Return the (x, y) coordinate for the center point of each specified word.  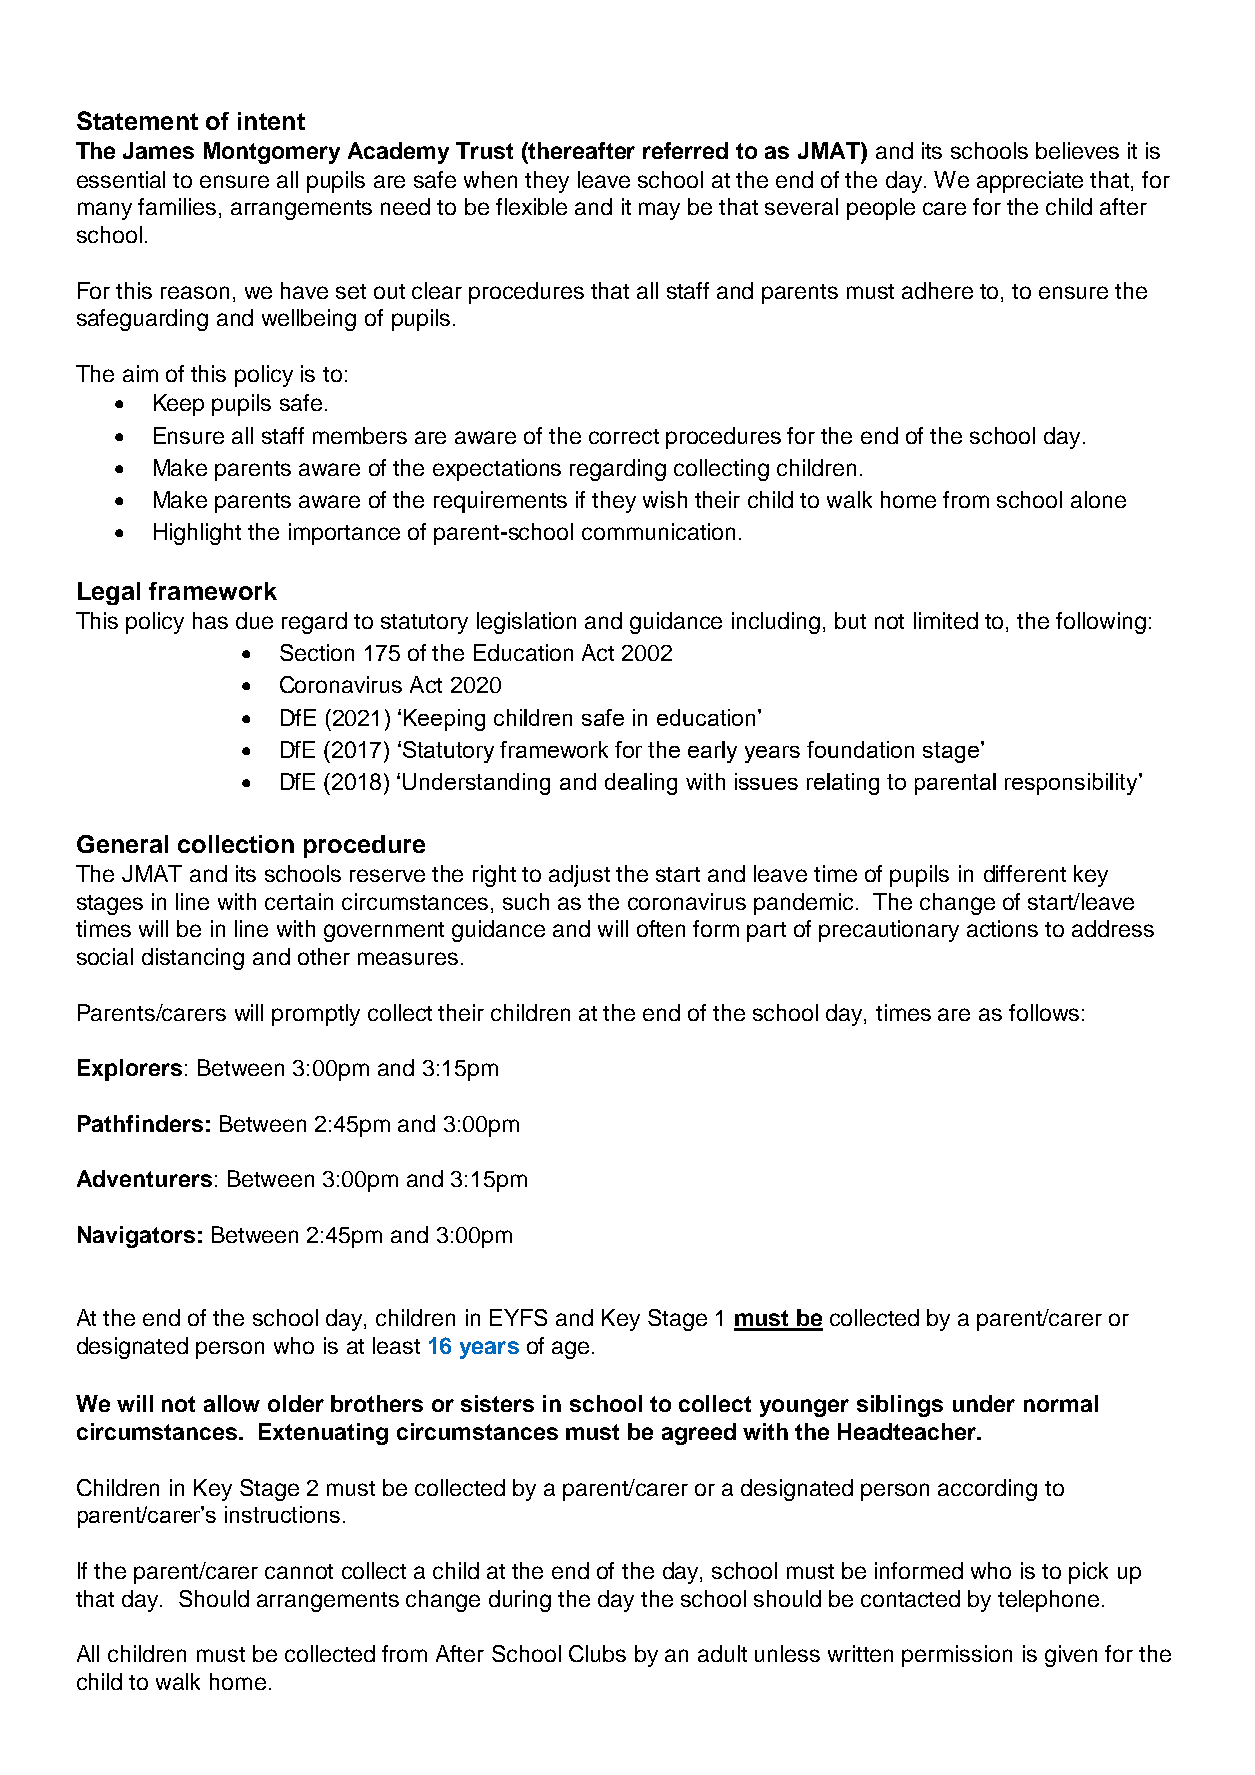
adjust (579, 876)
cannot (299, 1571)
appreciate (1030, 182)
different (1025, 873)
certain (299, 901)
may (659, 211)
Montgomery (272, 153)
